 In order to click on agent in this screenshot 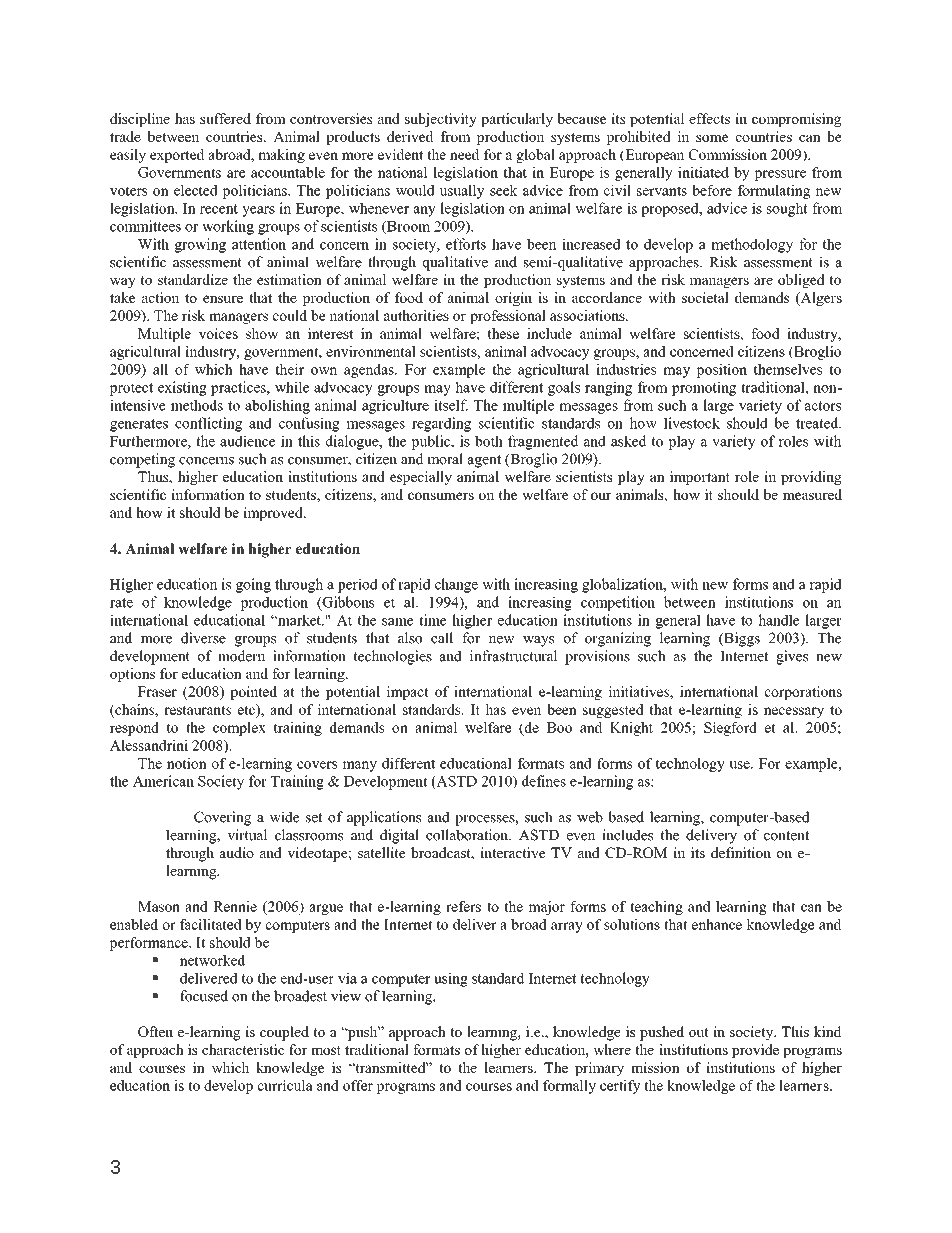, I will do `click(484, 461)`.
